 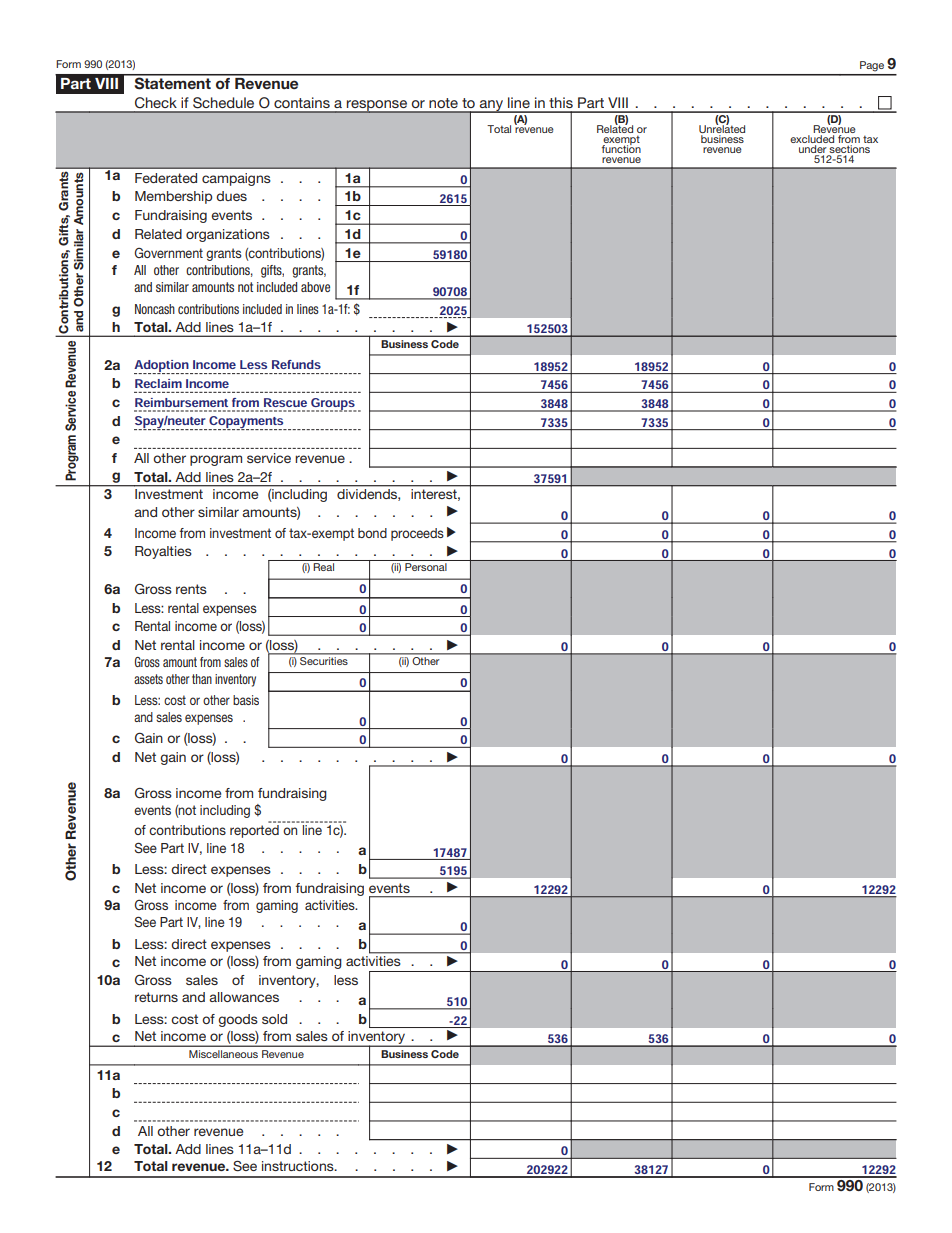 I want to click on goods, so click(x=238, y=1020).
